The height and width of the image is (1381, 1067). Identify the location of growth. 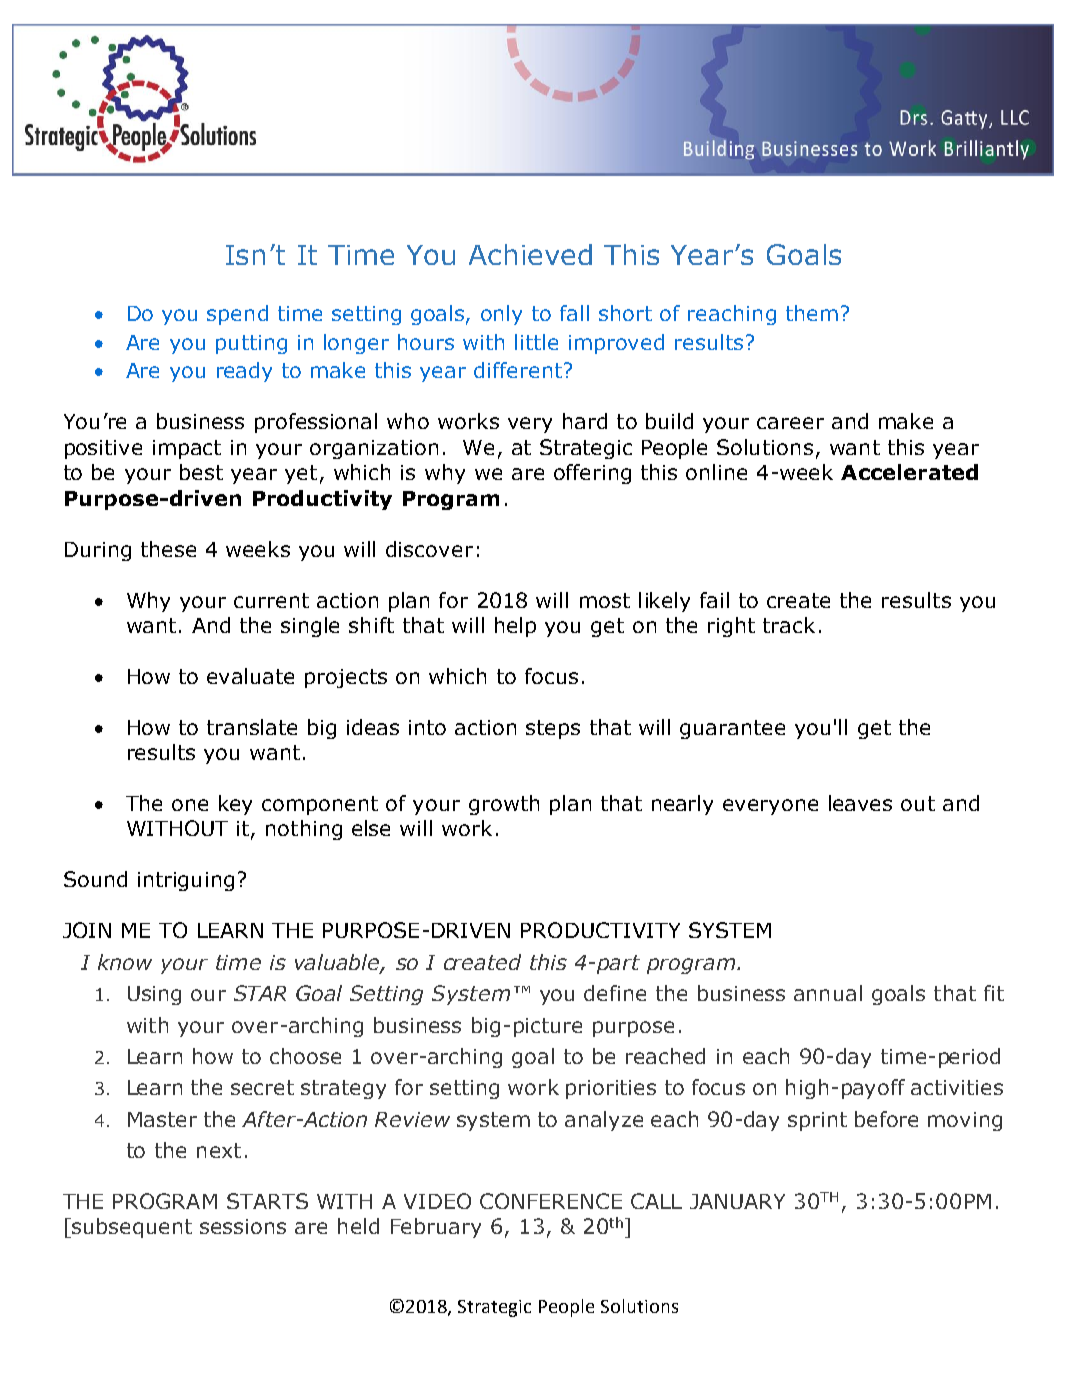
(504, 805).
